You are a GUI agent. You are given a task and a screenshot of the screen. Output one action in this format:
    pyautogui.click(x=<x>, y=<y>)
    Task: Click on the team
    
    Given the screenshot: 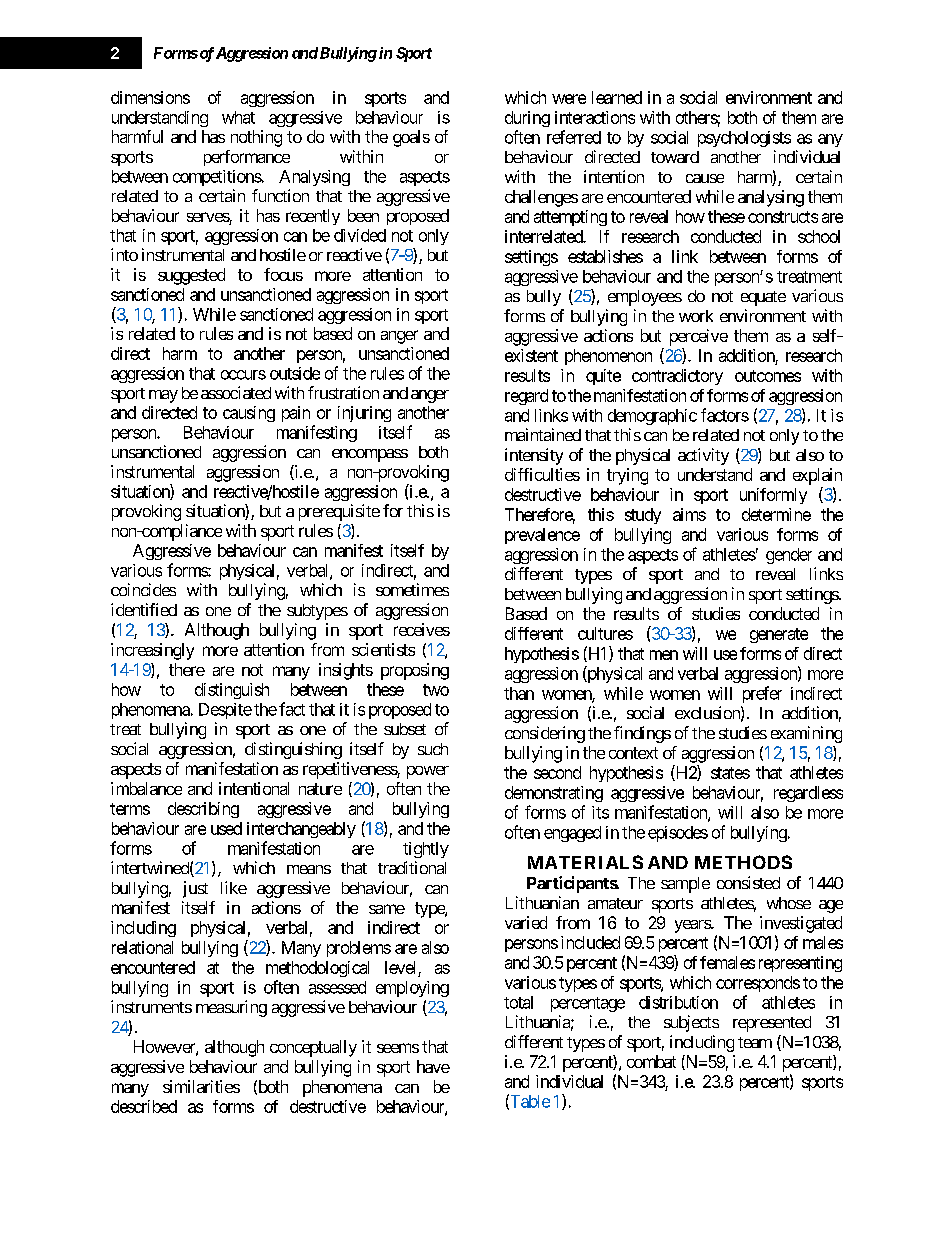 What is the action you would take?
    pyautogui.click(x=755, y=1042)
